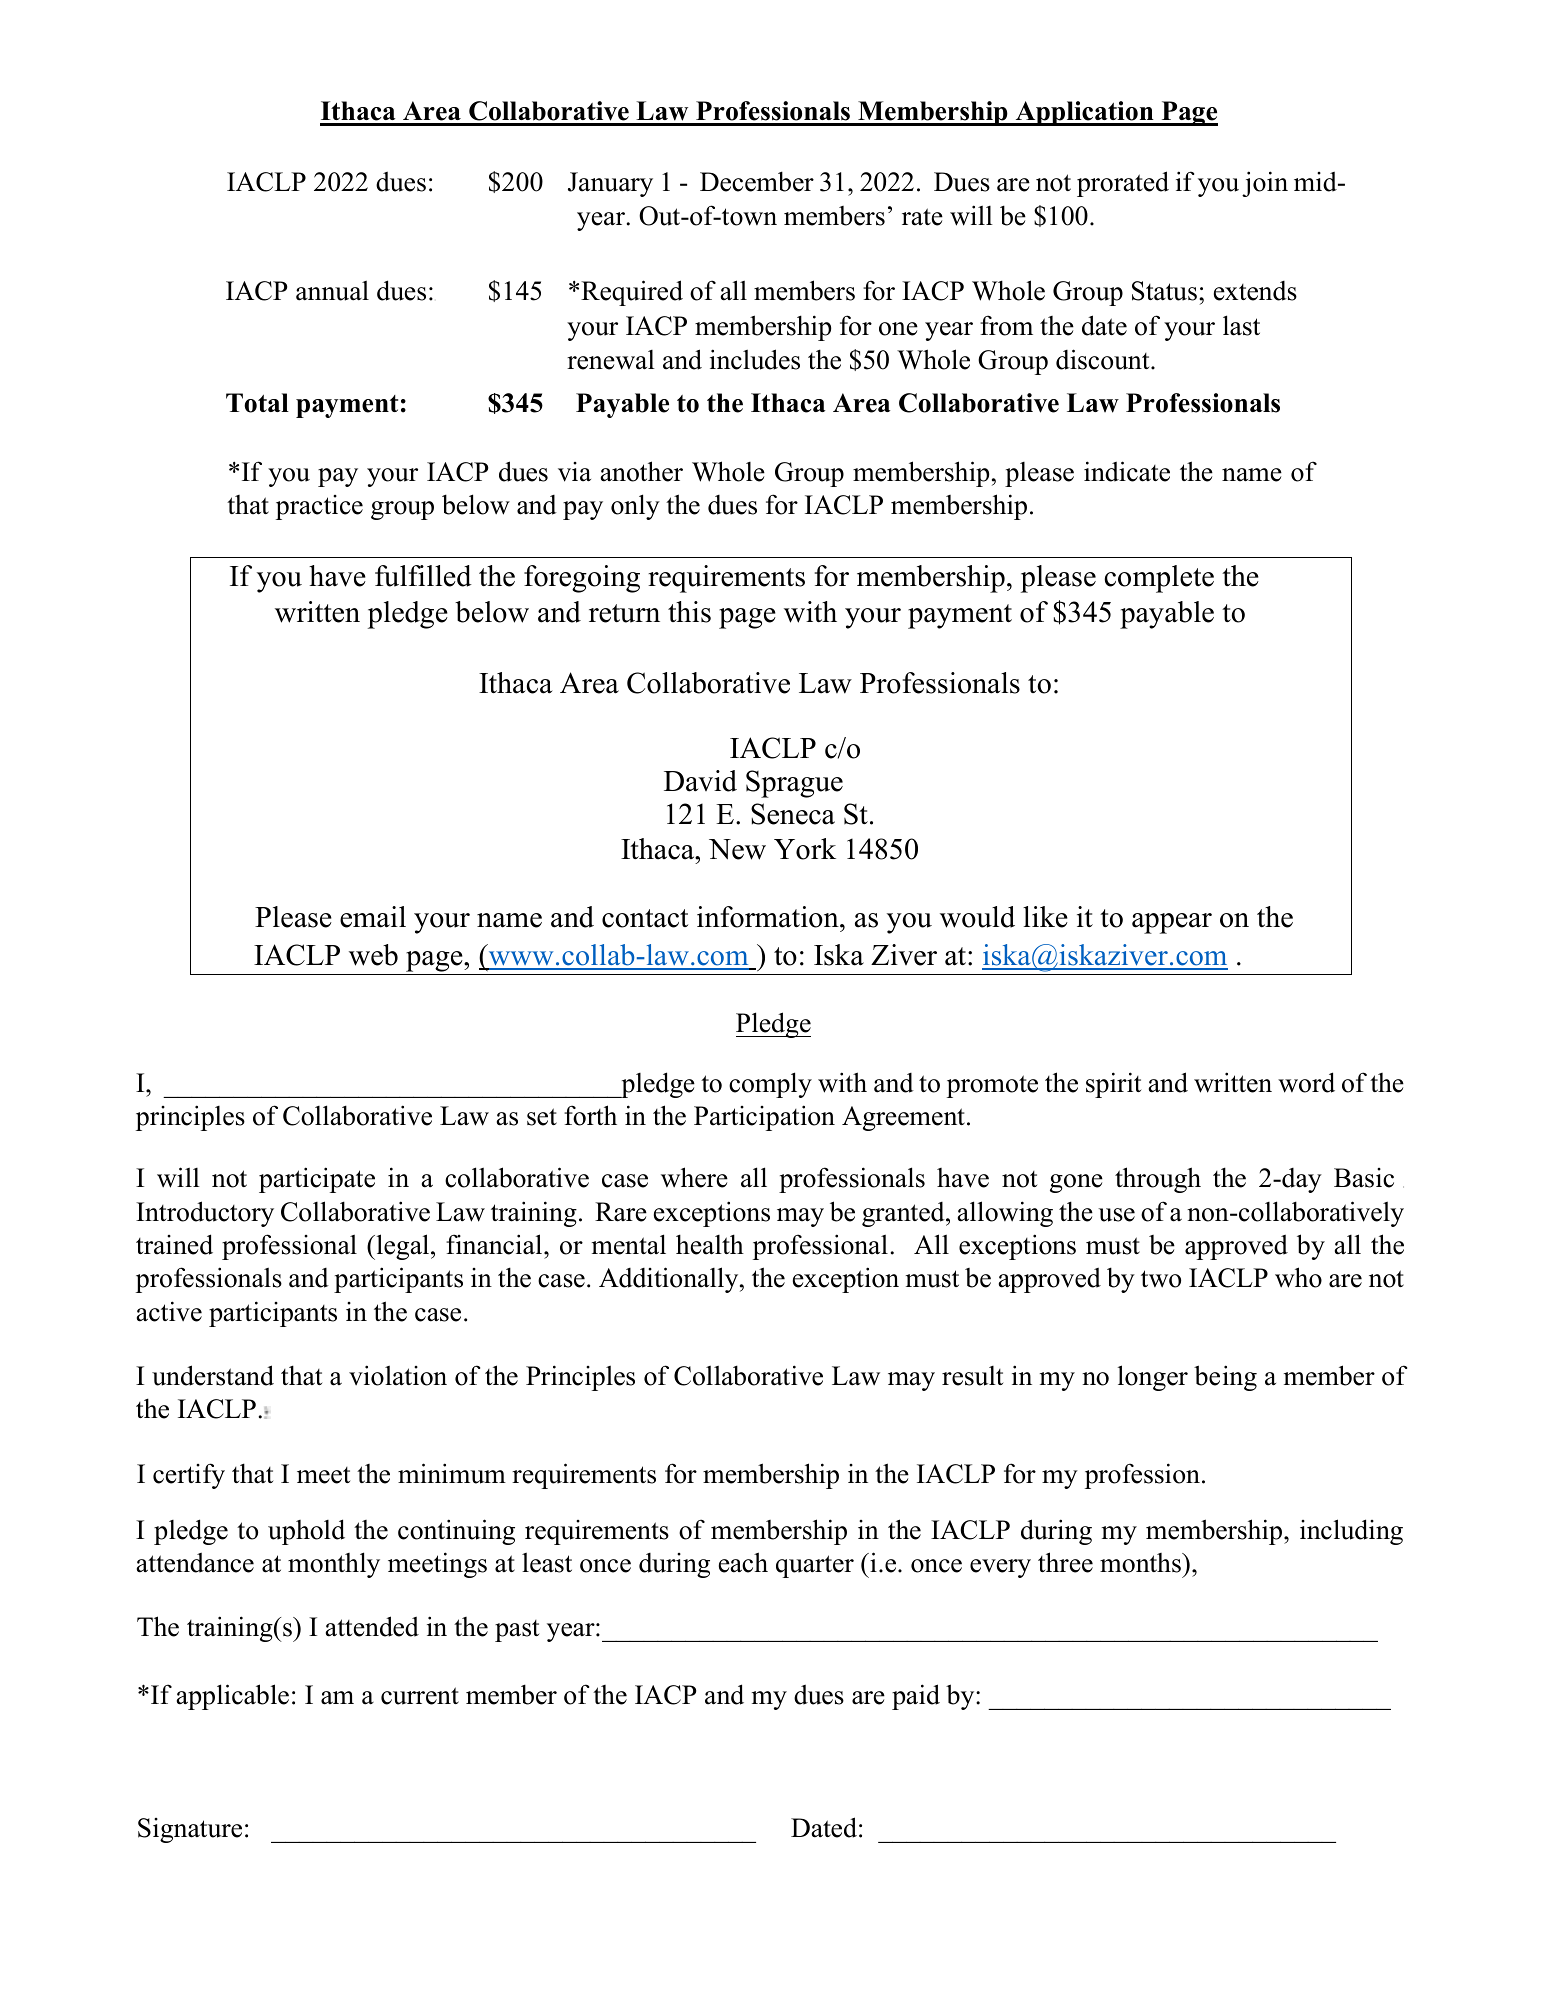 The width and height of the image is (1541, 1994). Describe the element at coordinates (1158, 1180) in the image. I see `through` at that location.
